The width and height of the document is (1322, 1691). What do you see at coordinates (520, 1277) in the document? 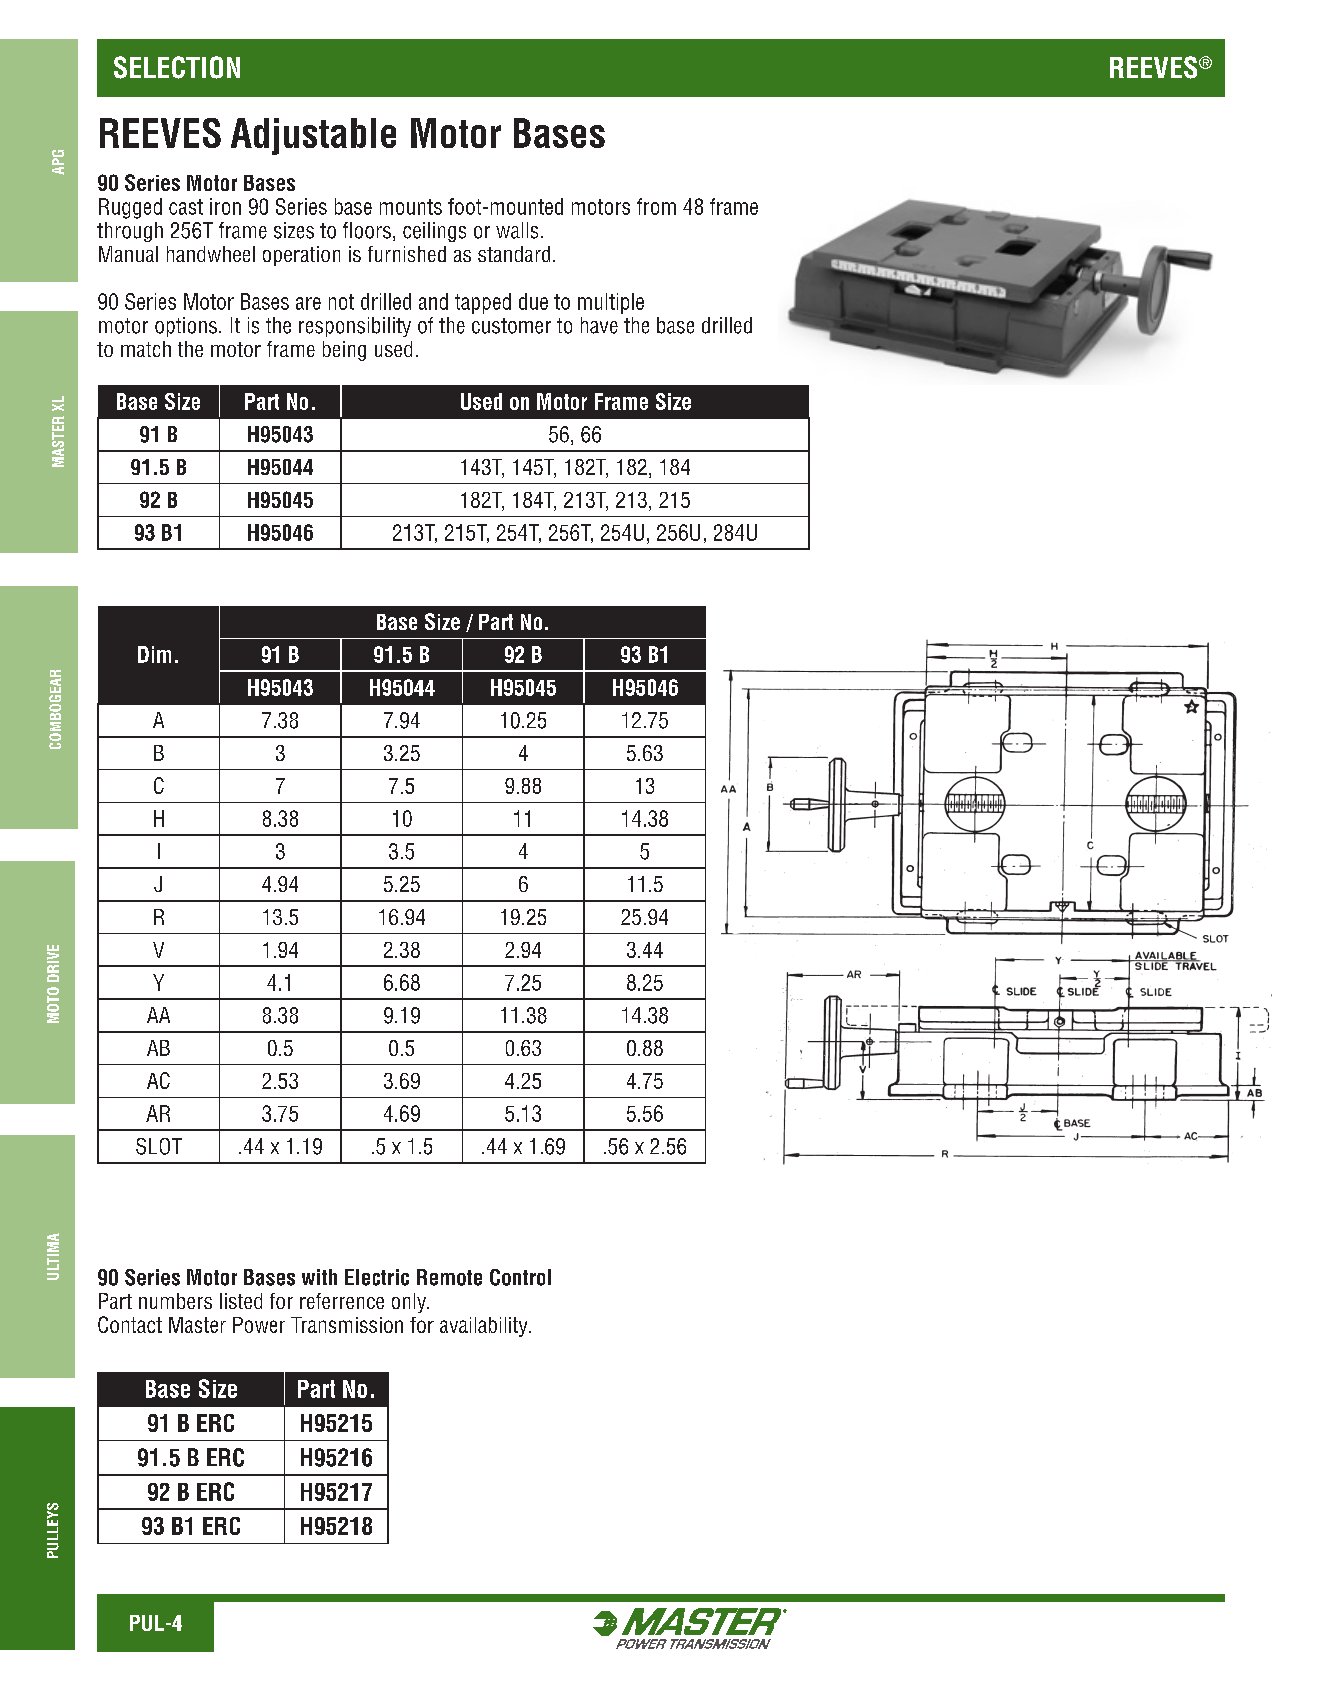
I see `Control` at bounding box center [520, 1277].
